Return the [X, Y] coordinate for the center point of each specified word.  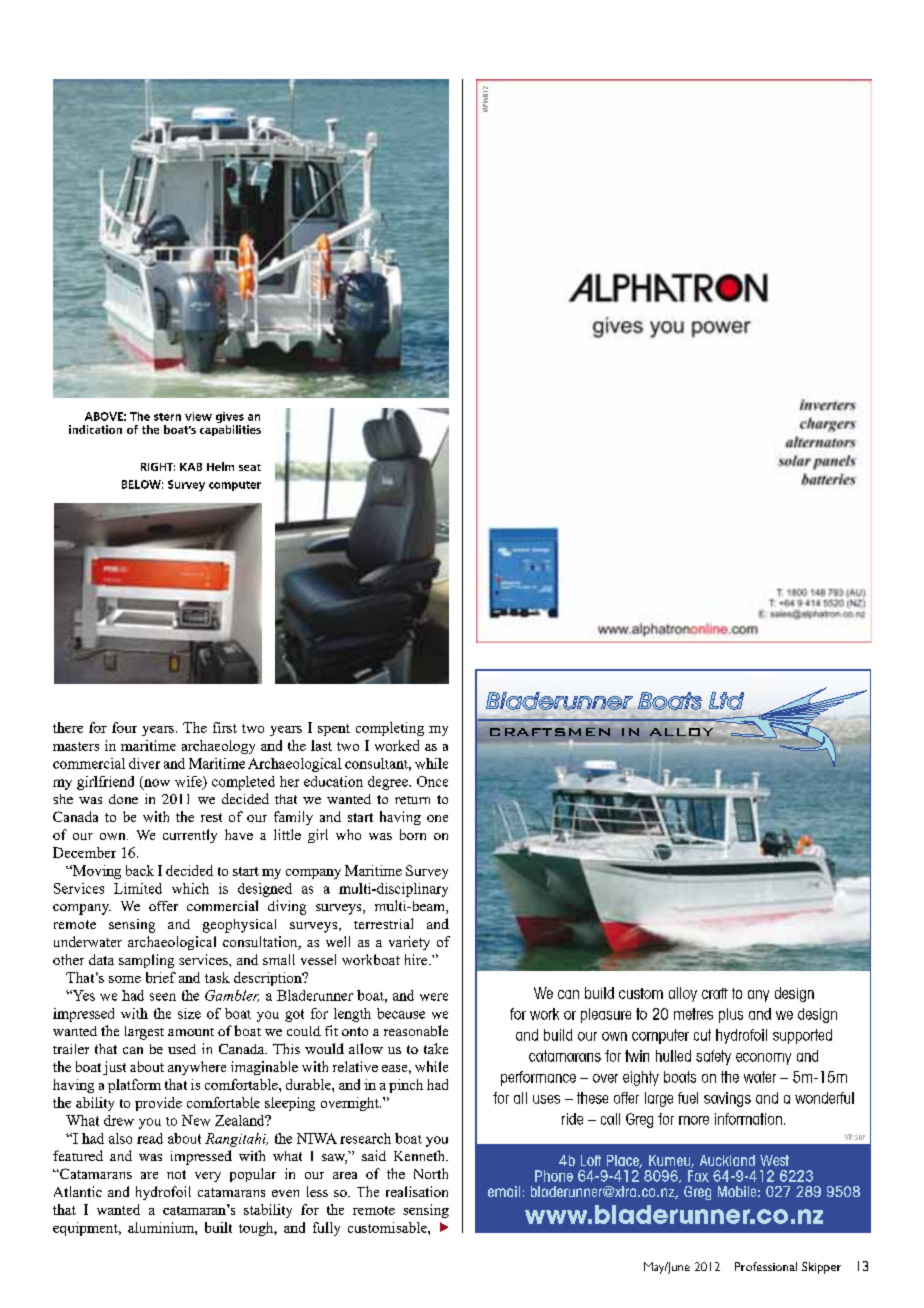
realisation [417, 1191]
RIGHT [158, 467]
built [218, 1227]
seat [250, 467]
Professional [766, 1266]
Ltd [726, 701]
